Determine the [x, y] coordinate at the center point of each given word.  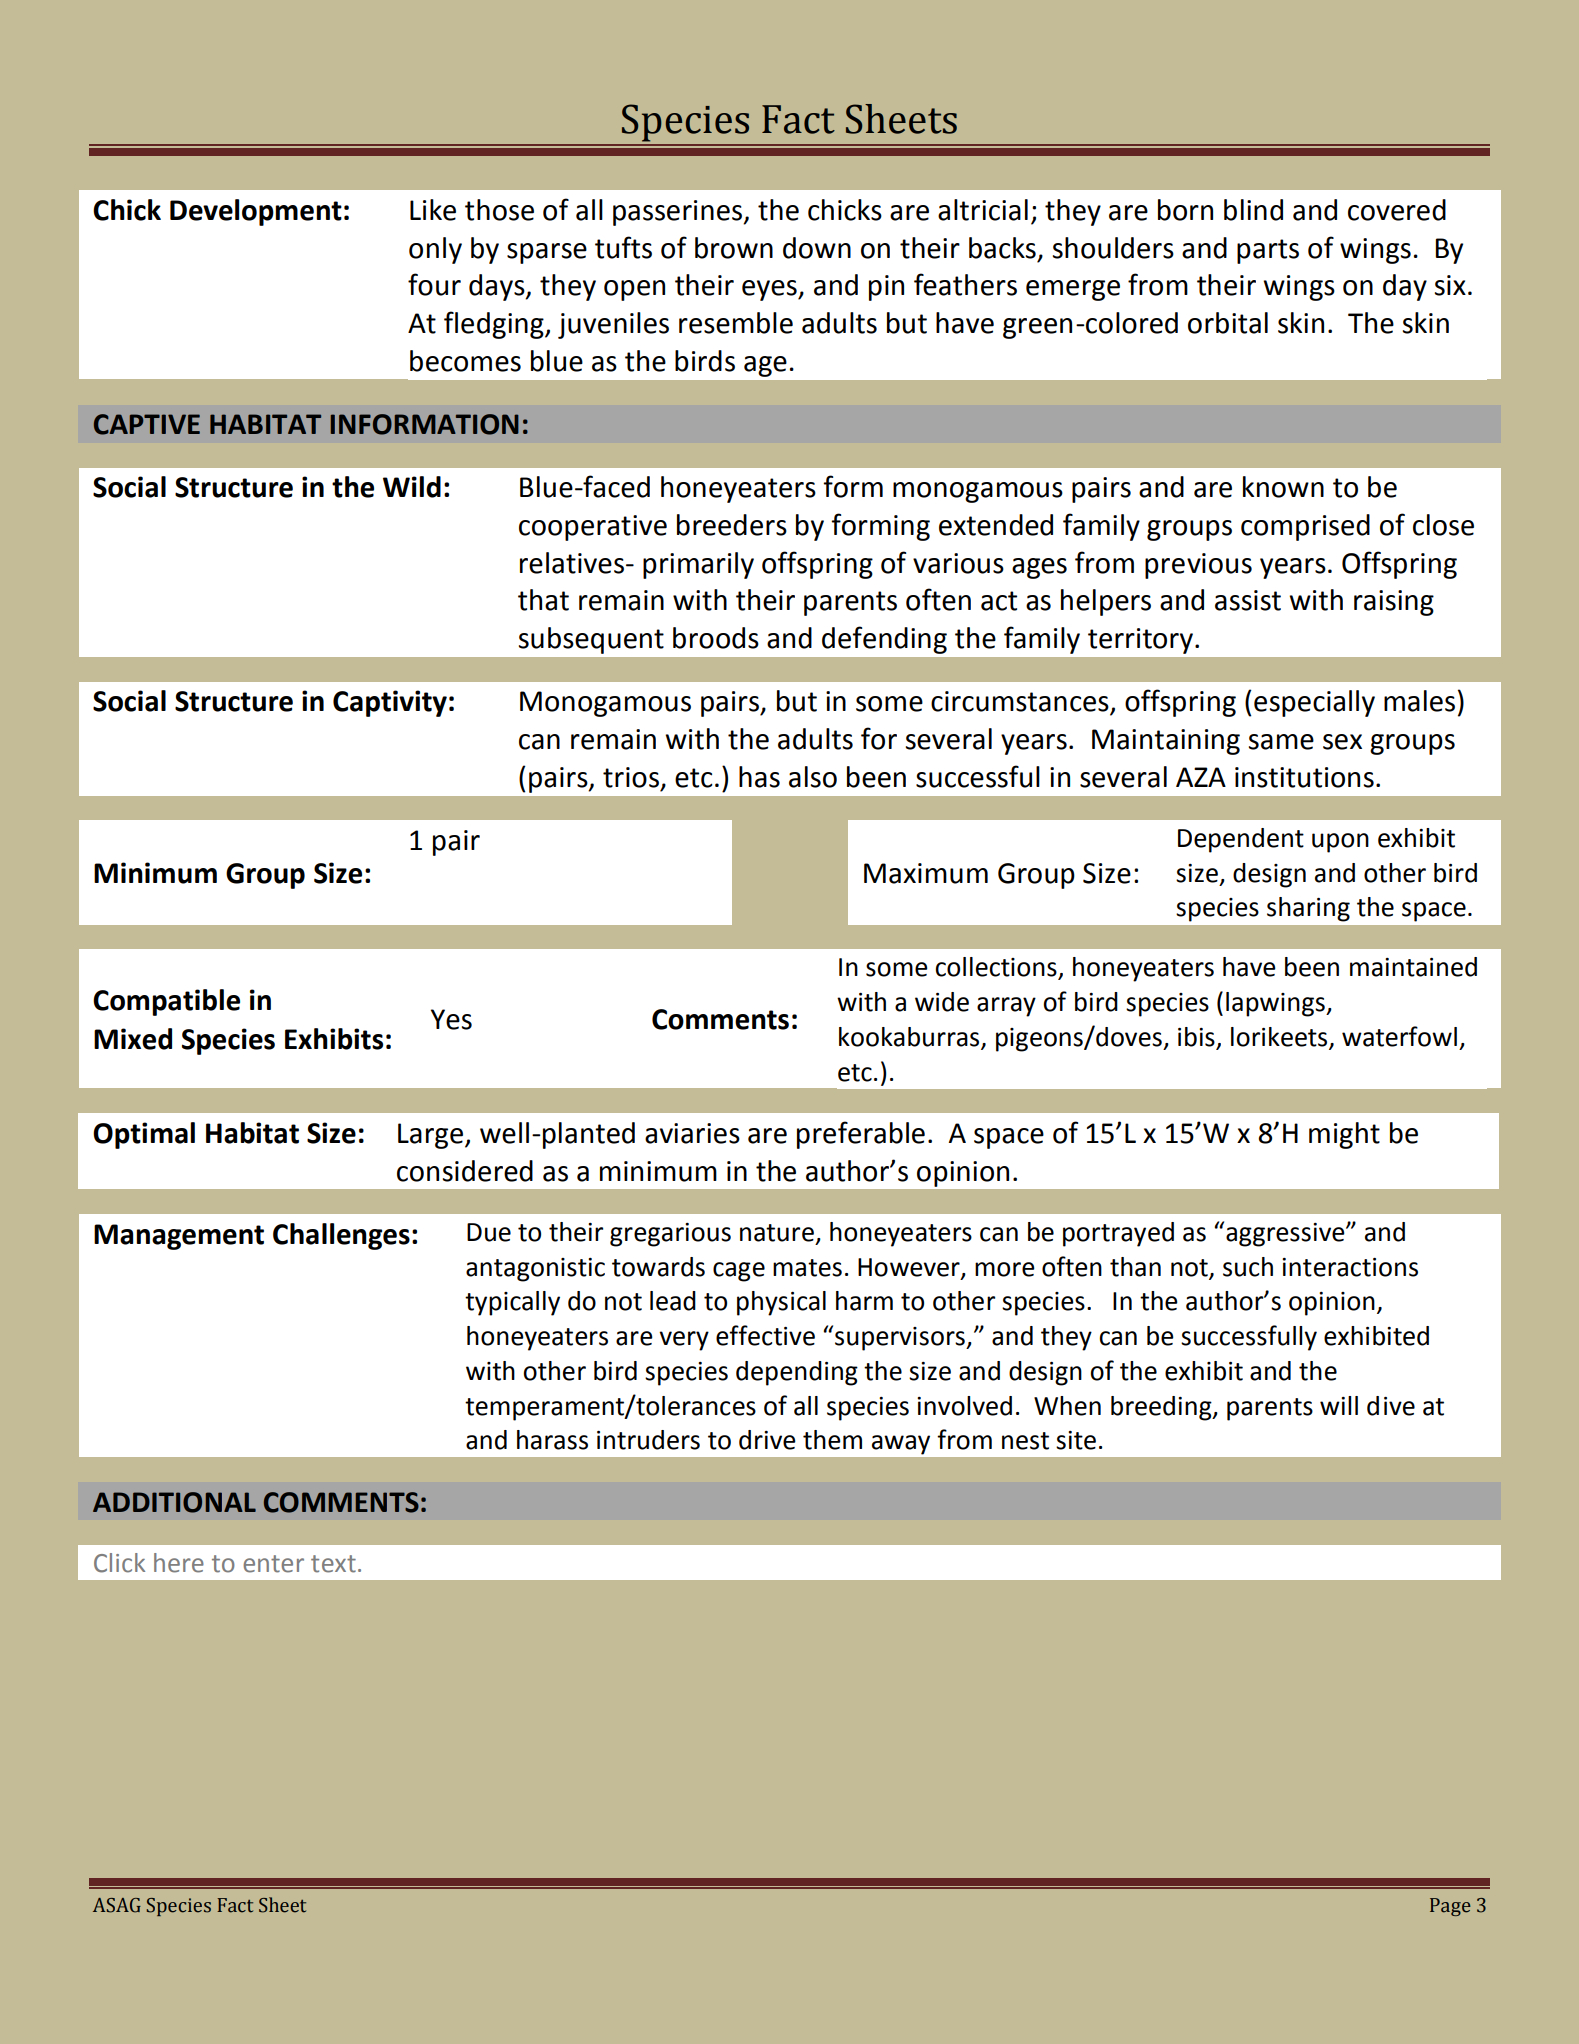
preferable [861, 1135]
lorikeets [1280, 1038]
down [817, 248]
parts [1268, 251]
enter [273, 1564]
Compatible [166, 1002]
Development [256, 212]
